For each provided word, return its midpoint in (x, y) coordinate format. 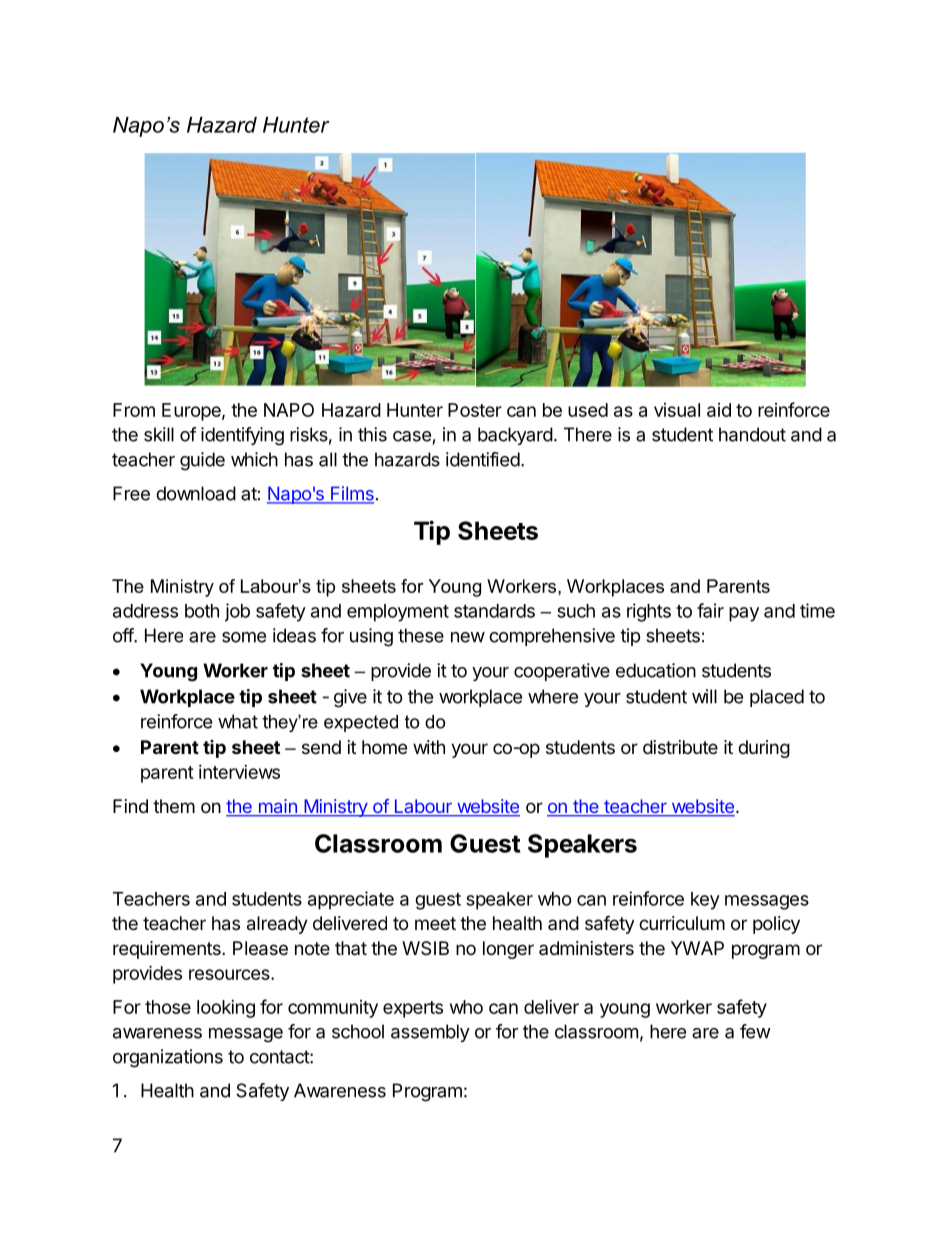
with (429, 747)
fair (710, 610)
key (705, 901)
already (277, 925)
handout (752, 434)
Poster (475, 410)
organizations (168, 1058)
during (764, 749)
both (202, 611)
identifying (242, 436)
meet (435, 923)
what (238, 721)
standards (494, 611)
